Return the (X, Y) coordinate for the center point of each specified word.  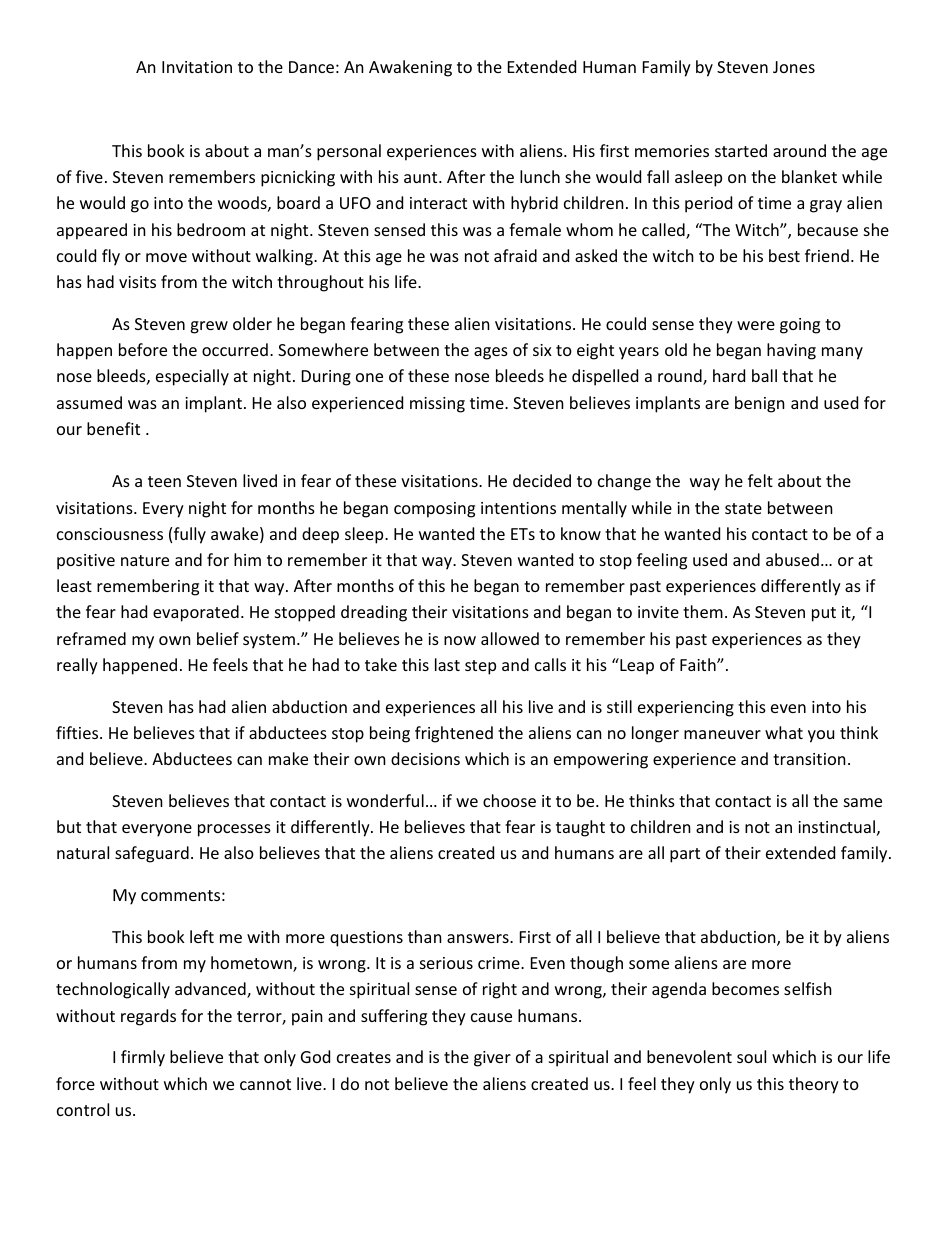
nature (145, 560)
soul (751, 1056)
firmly (143, 1058)
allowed (510, 638)
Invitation (197, 67)
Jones (794, 67)
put (824, 614)
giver (492, 1059)
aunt (422, 177)
